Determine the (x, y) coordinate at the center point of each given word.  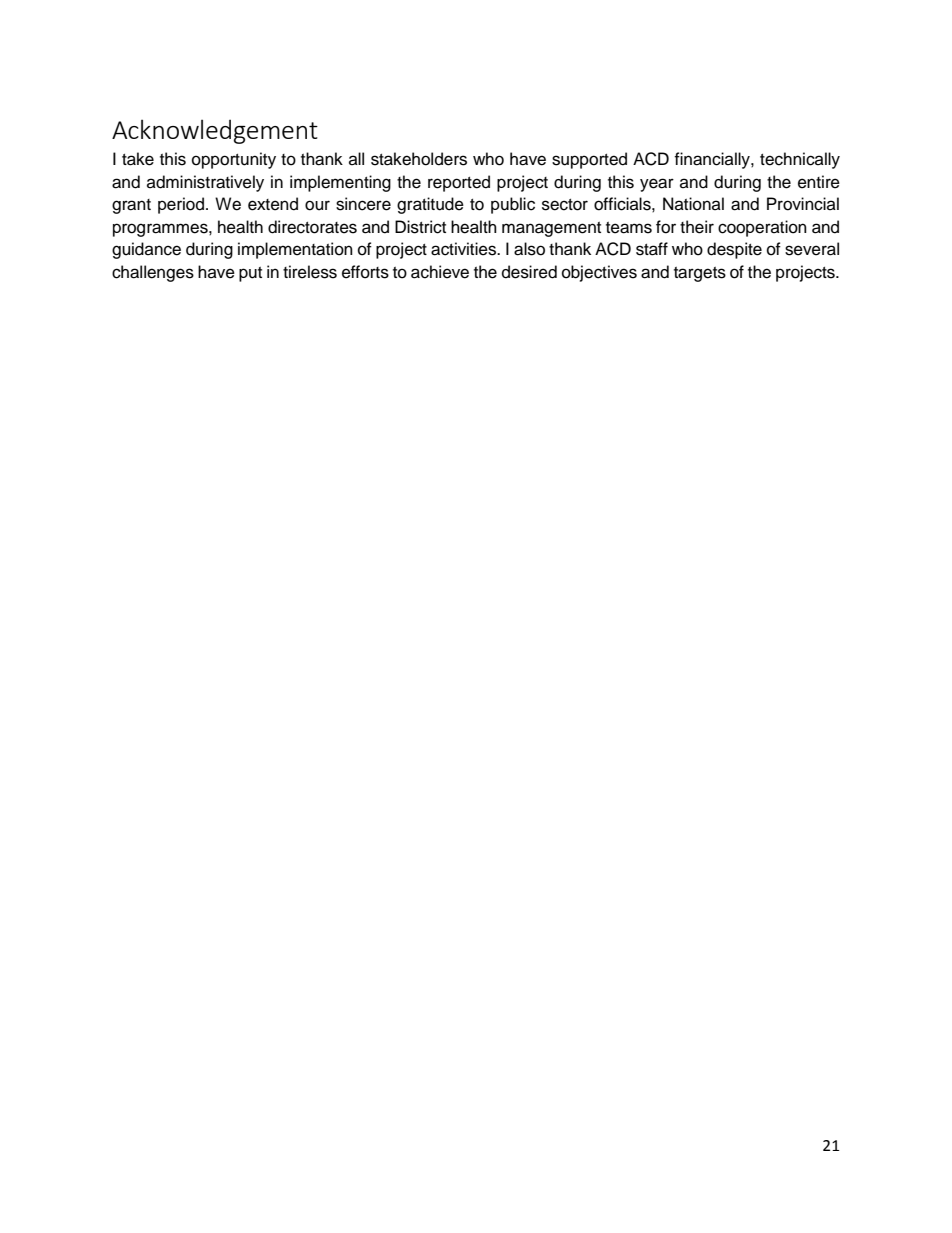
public (513, 205)
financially (713, 160)
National (693, 204)
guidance (146, 250)
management (551, 229)
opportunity (234, 160)
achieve (440, 272)
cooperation (762, 228)
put (250, 274)
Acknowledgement (215, 131)
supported (589, 160)
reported (459, 183)
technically (800, 160)
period (181, 205)
